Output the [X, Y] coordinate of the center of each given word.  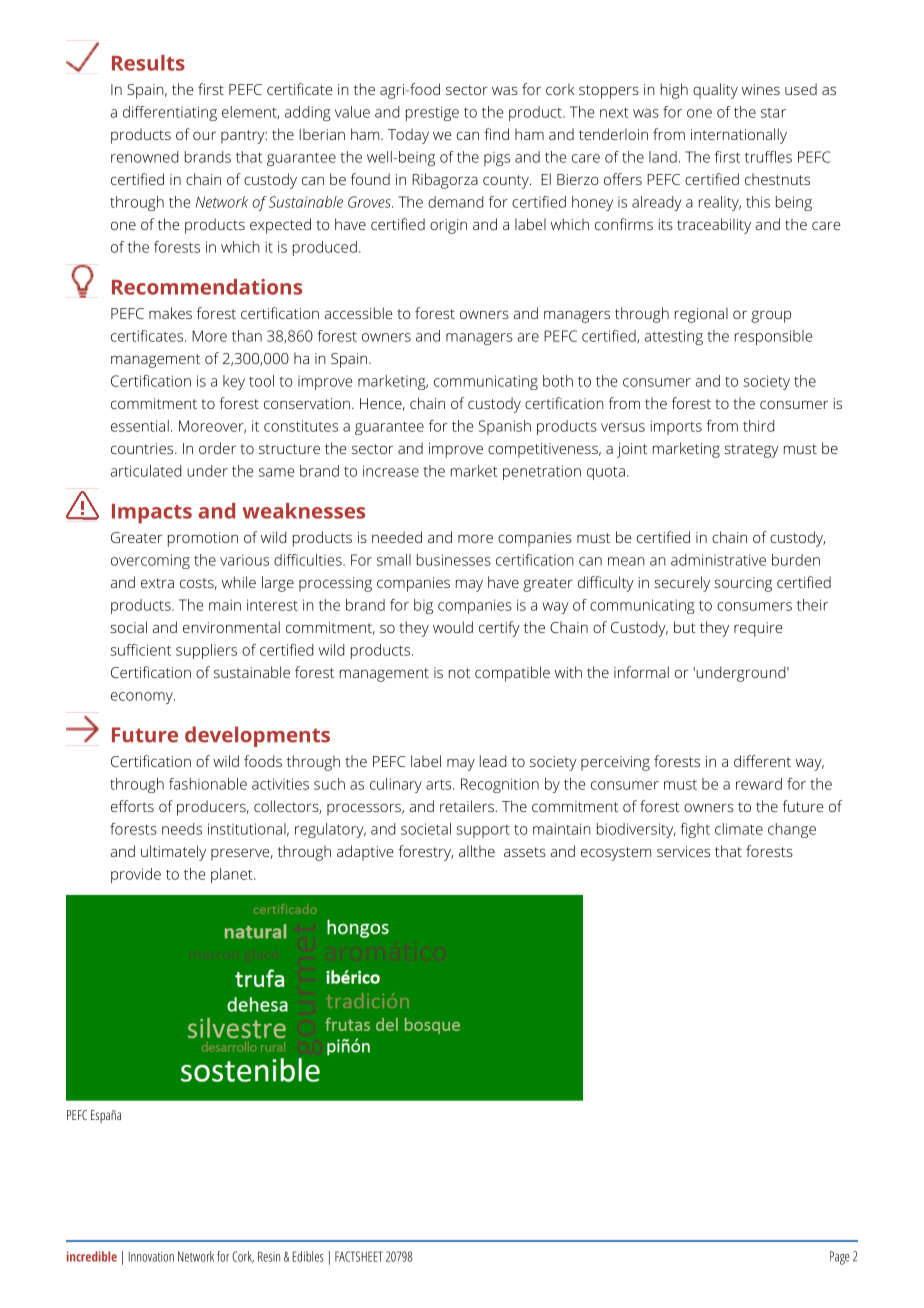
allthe [477, 851]
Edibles [308, 1256]
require [758, 629]
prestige [432, 113]
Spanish [505, 427]
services [683, 851]
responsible [773, 337]
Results [148, 63]
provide [136, 875]
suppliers [206, 651]
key [234, 382]
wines [761, 89]
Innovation [151, 1257]
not [459, 673]
